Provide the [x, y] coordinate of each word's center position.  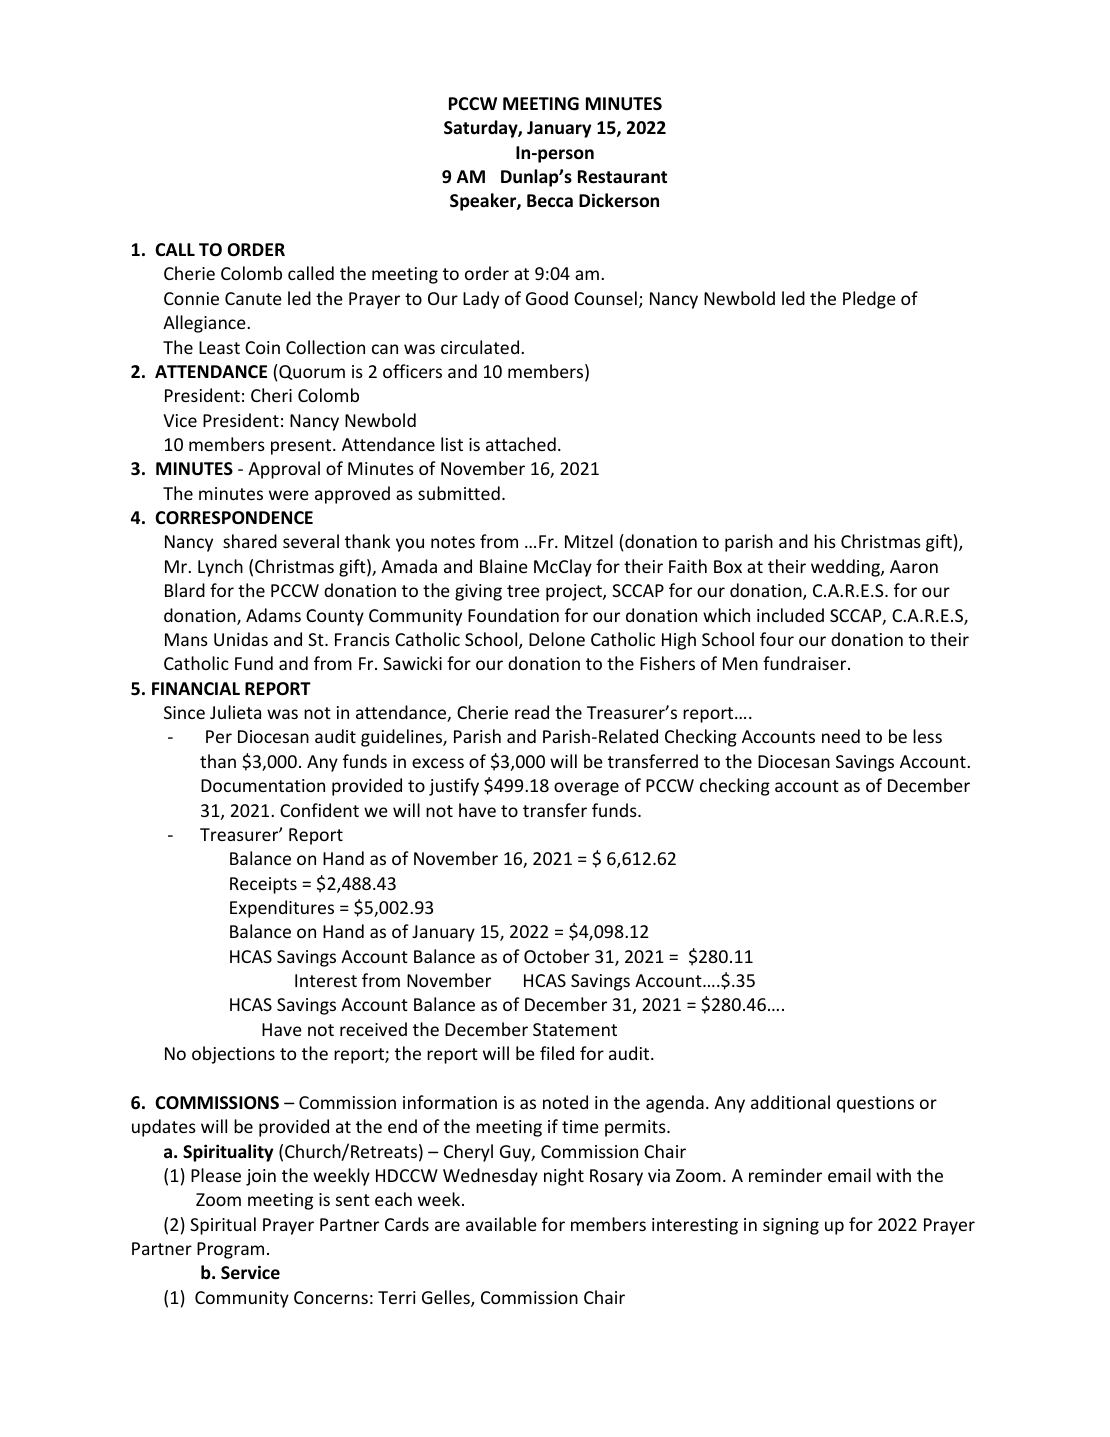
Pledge [869, 300]
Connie [191, 298]
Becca [550, 201]
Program [230, 1250]
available [501, 1224]
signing [791, 1226]
